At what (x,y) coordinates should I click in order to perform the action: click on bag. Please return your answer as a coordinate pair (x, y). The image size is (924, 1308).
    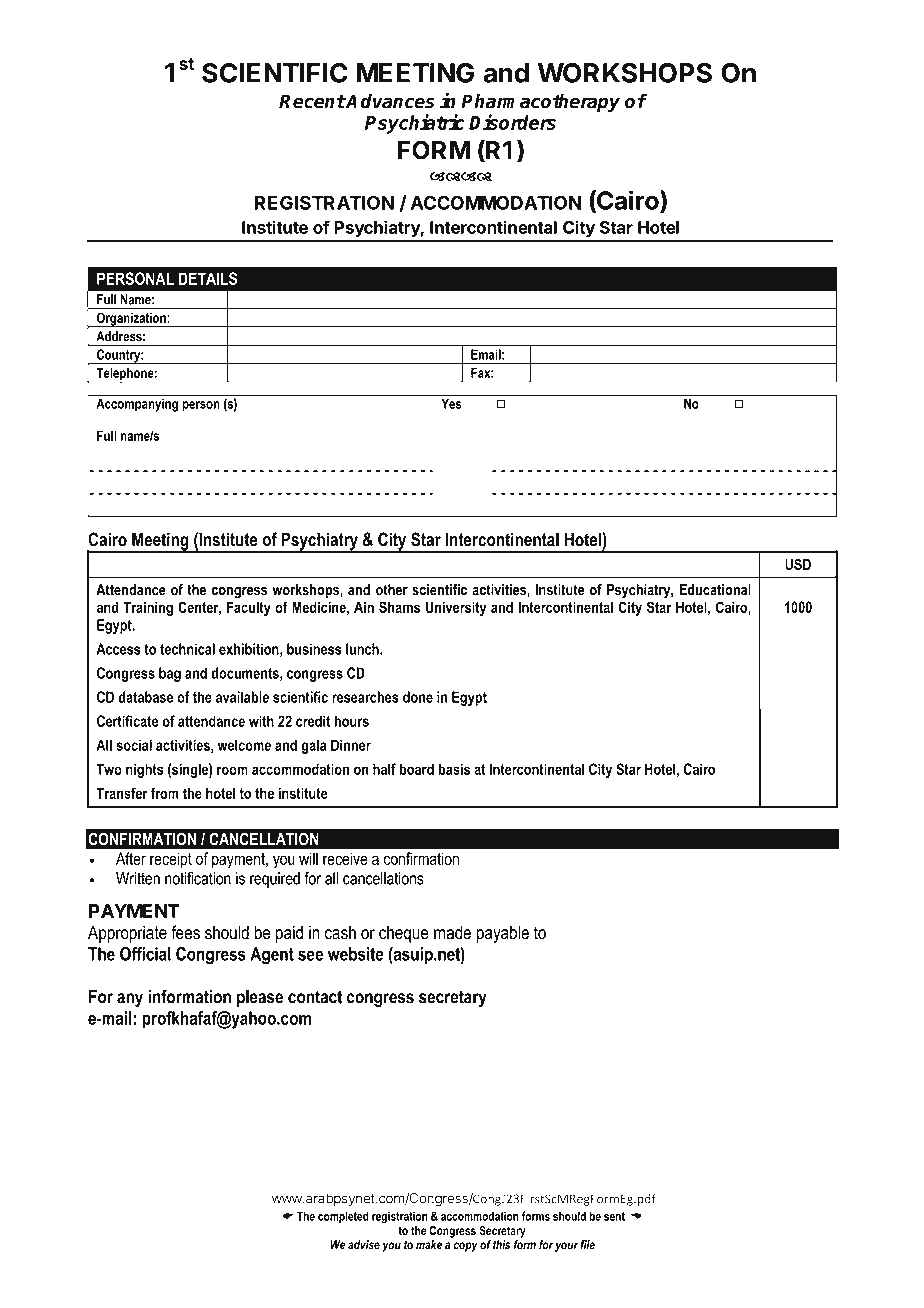
    Looking at the image, I should click on (170, 674).
